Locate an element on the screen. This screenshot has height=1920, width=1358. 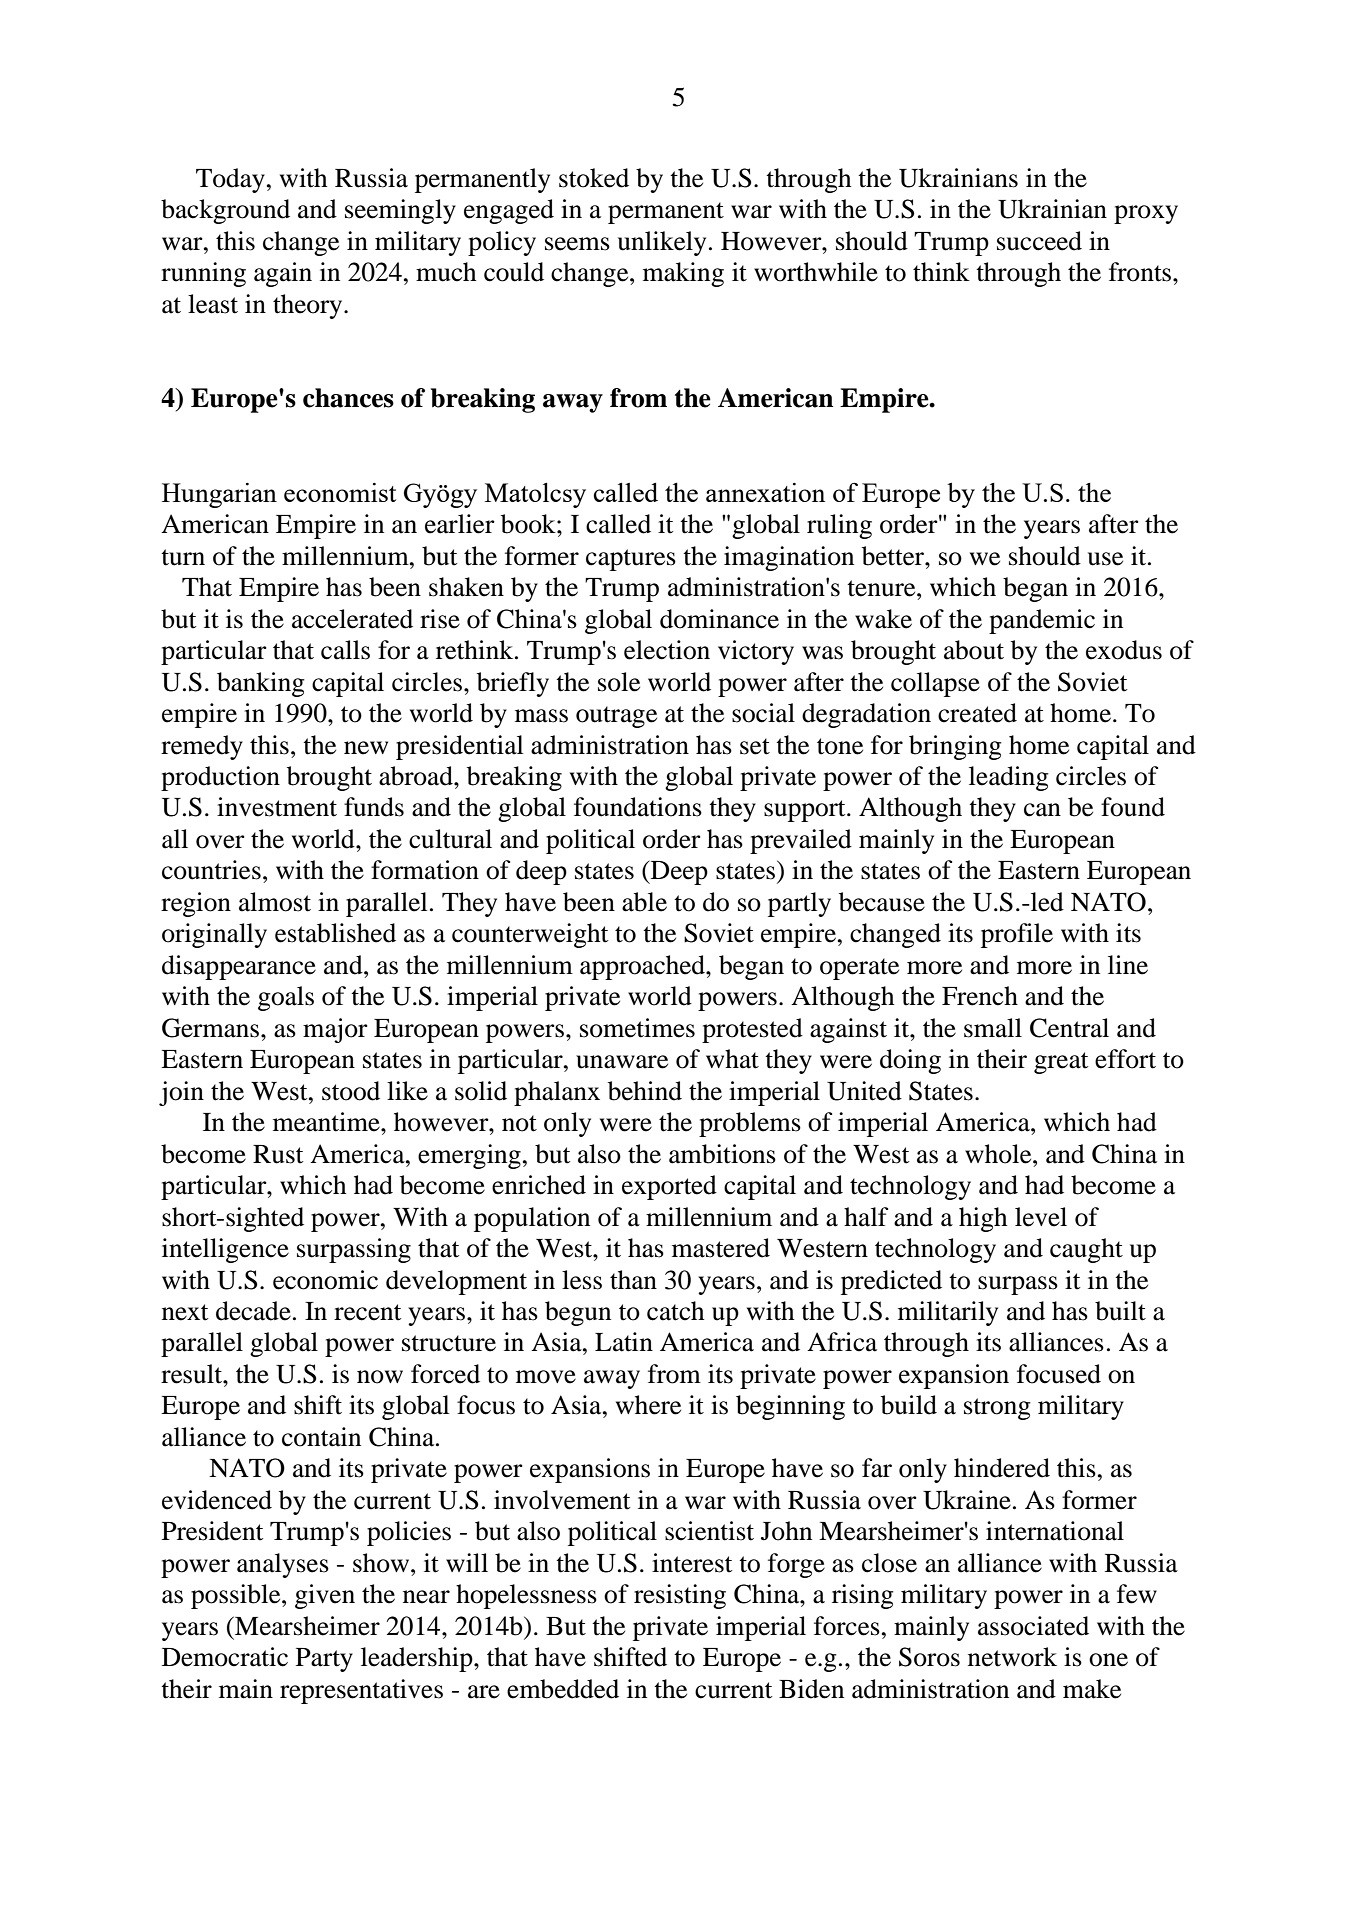
background is located at coordinates (225, 211).
